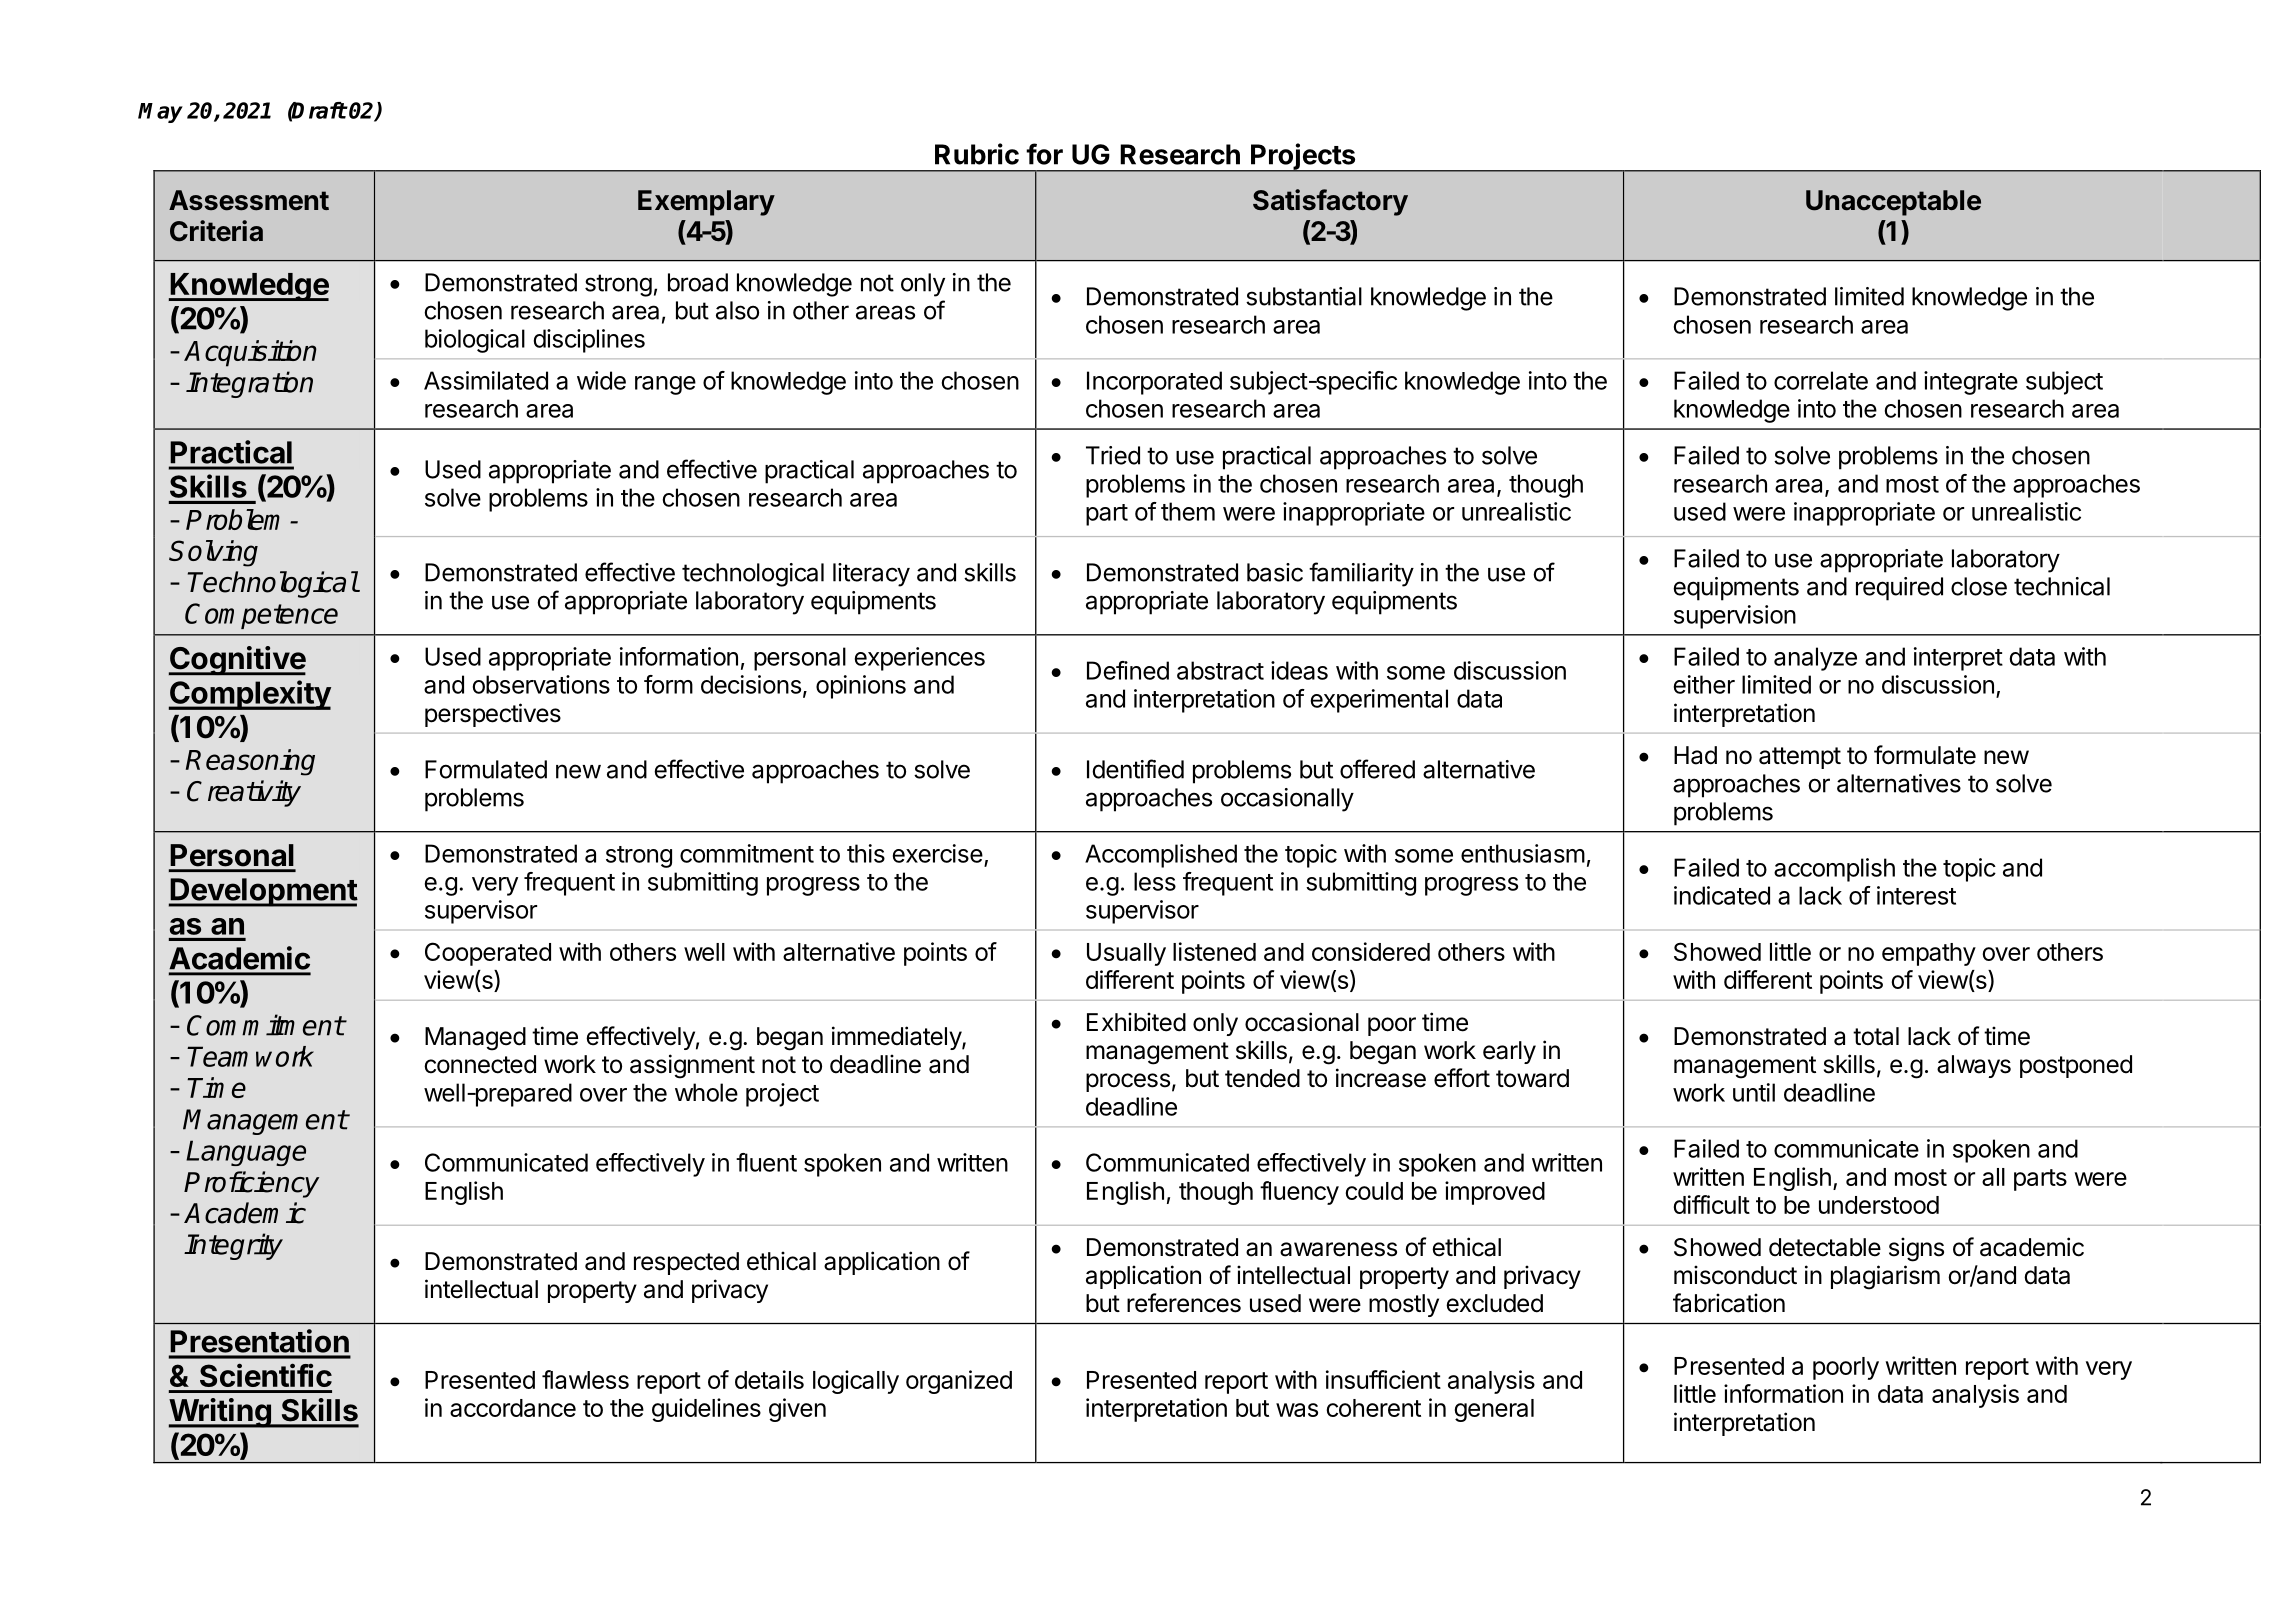 This document has width=2290, height=1620. What do you see at coordinates (1330, 202) in the document?
I see `Satisfactory` at bounding box center [1330, 202].
